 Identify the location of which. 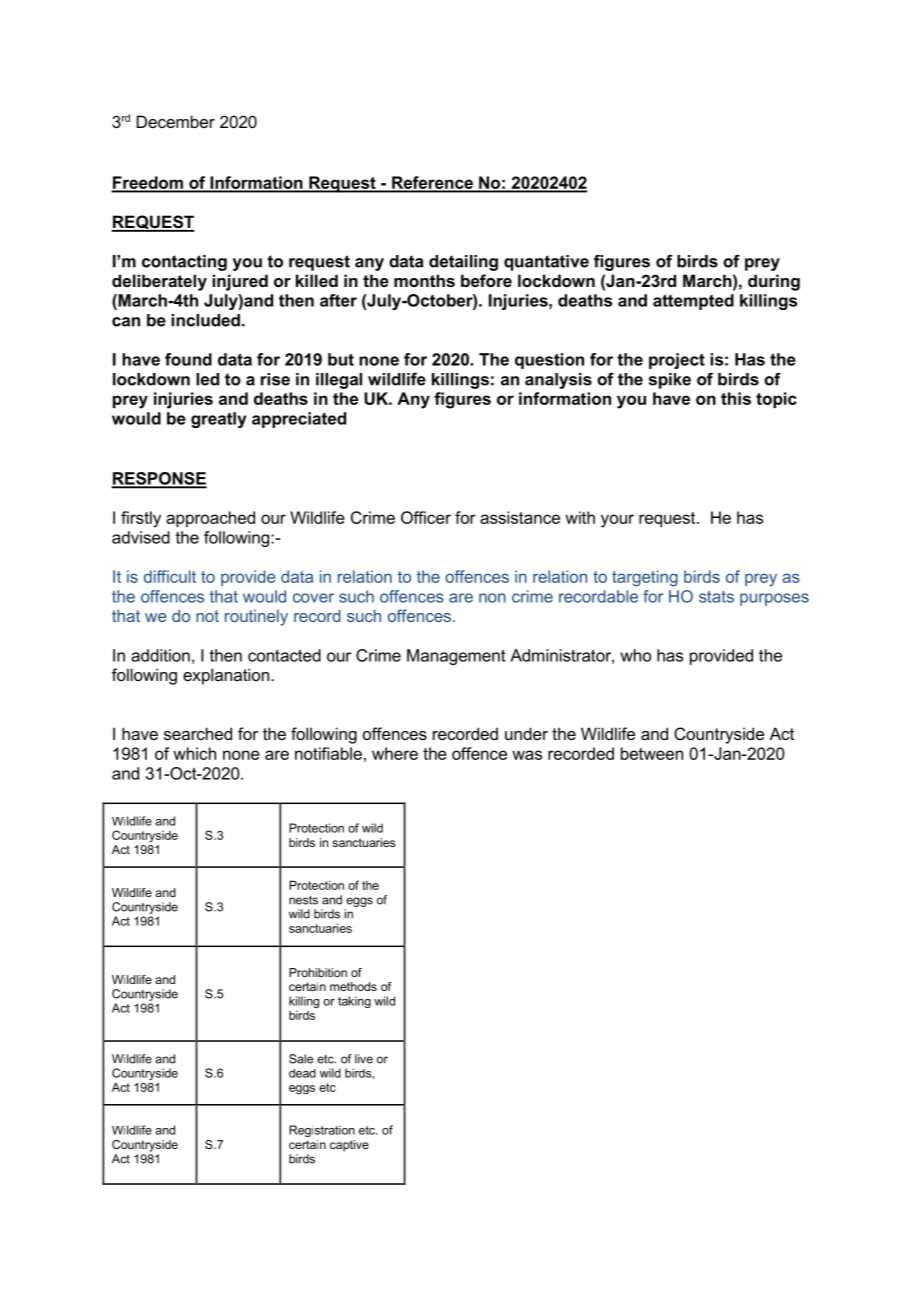
(194, 753).
